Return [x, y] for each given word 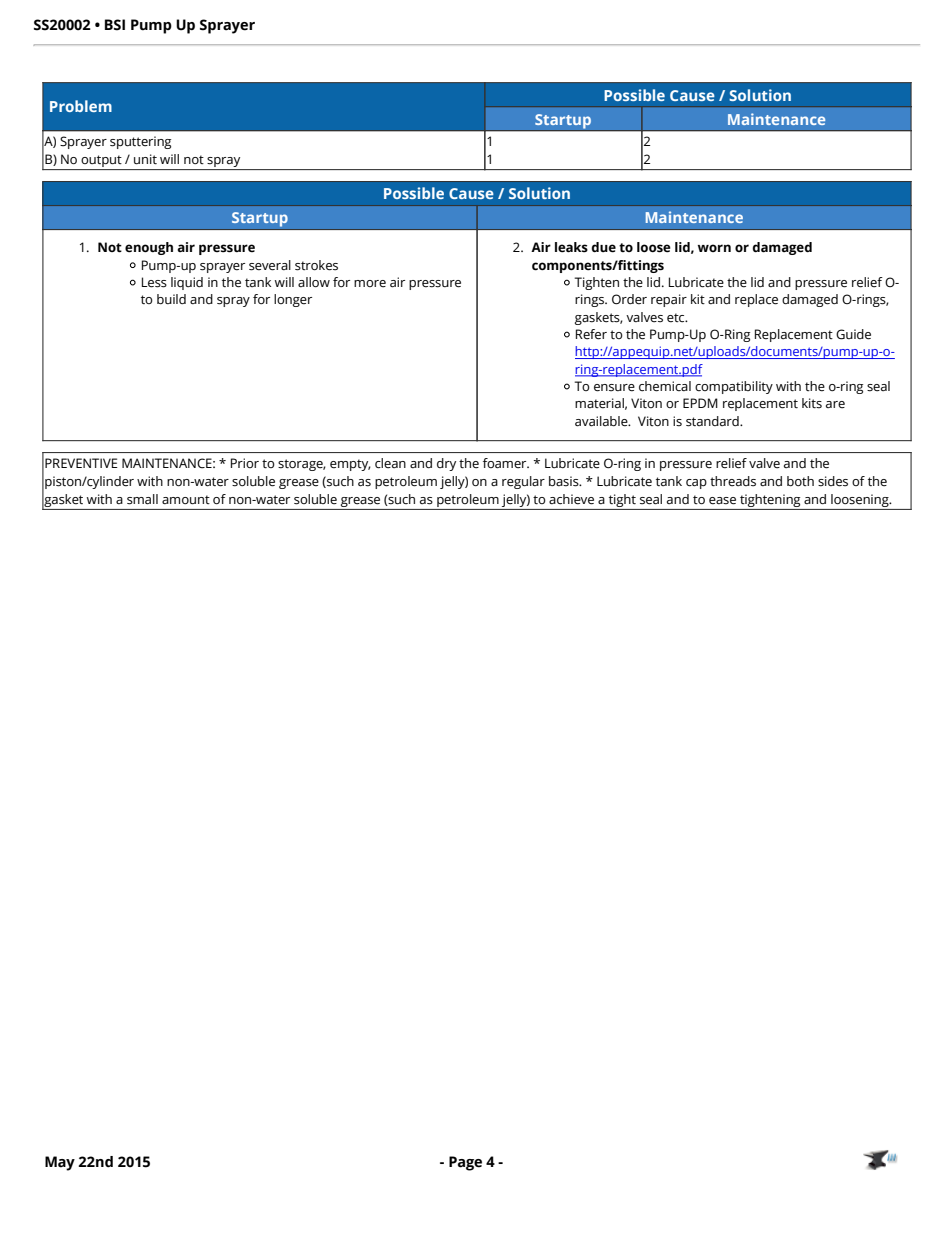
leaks [571, 247]
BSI [115, 25]
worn [714, 248]
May [60, 1163]
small [142, 499]
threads [733, 481]
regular [523, 482]
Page [465, 1163]
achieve [571, 499]
